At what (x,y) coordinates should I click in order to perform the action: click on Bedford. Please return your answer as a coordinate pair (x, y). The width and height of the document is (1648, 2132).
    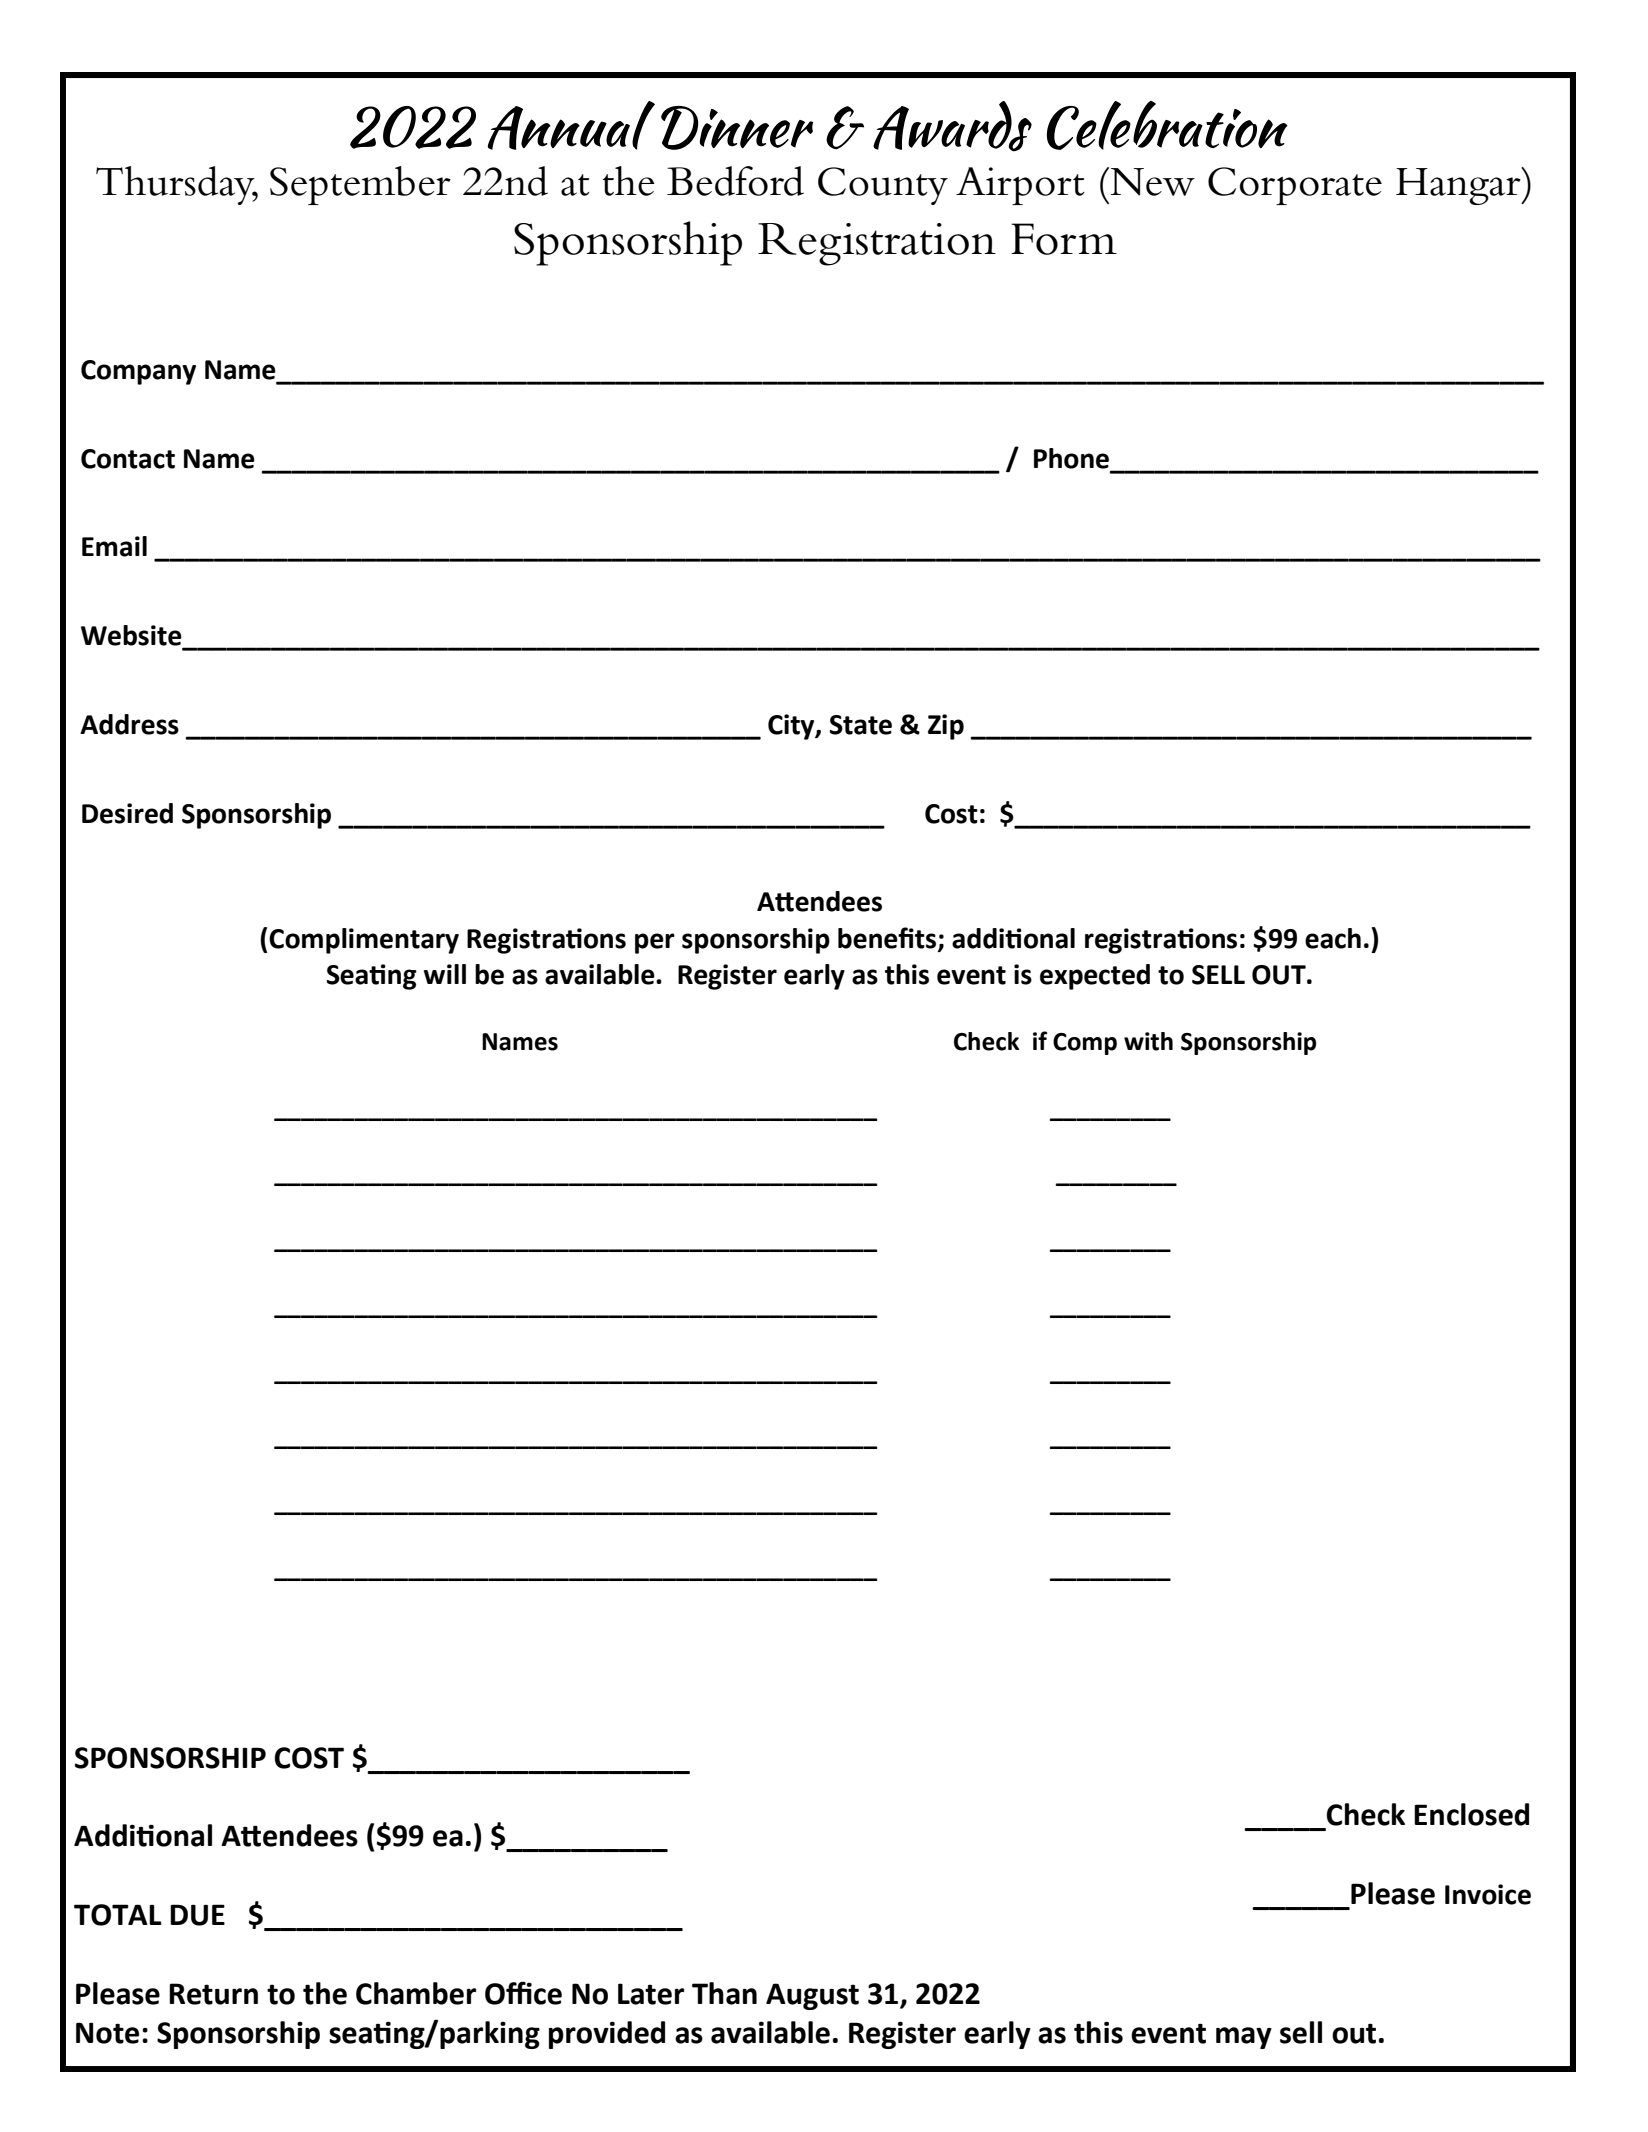
    Looking at the image, I should click on (735, 181).
